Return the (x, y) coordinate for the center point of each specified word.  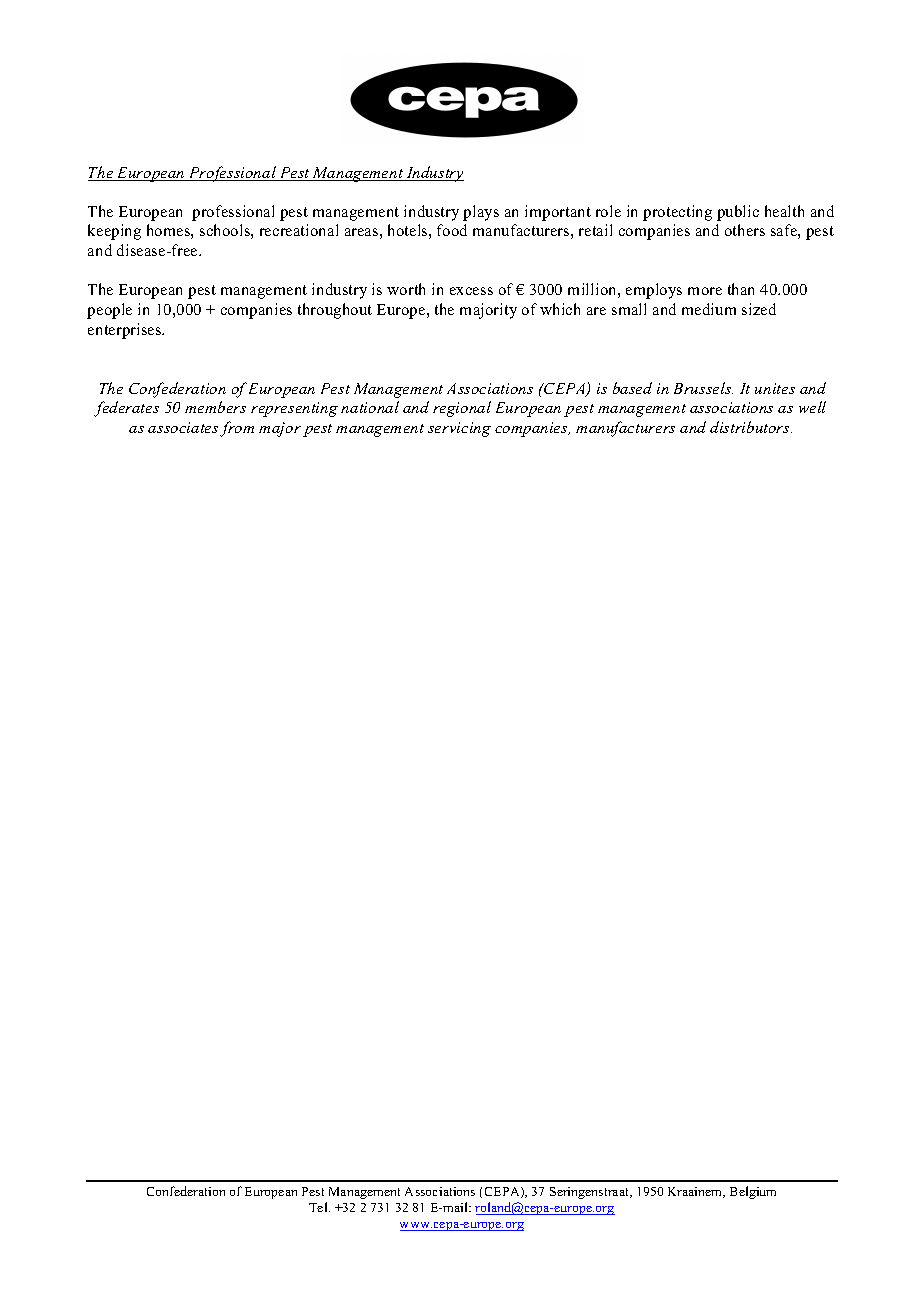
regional (462, 409)
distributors (751, 427)
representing (294, 409)
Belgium (753, 1192)
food (452, 230)
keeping (114, 232)
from (237, 429)
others (745, 230)
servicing (459, 429)
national (370, 407)
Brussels (703, 388)
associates (183, 427)
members (215, 407)
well (812, 407)
